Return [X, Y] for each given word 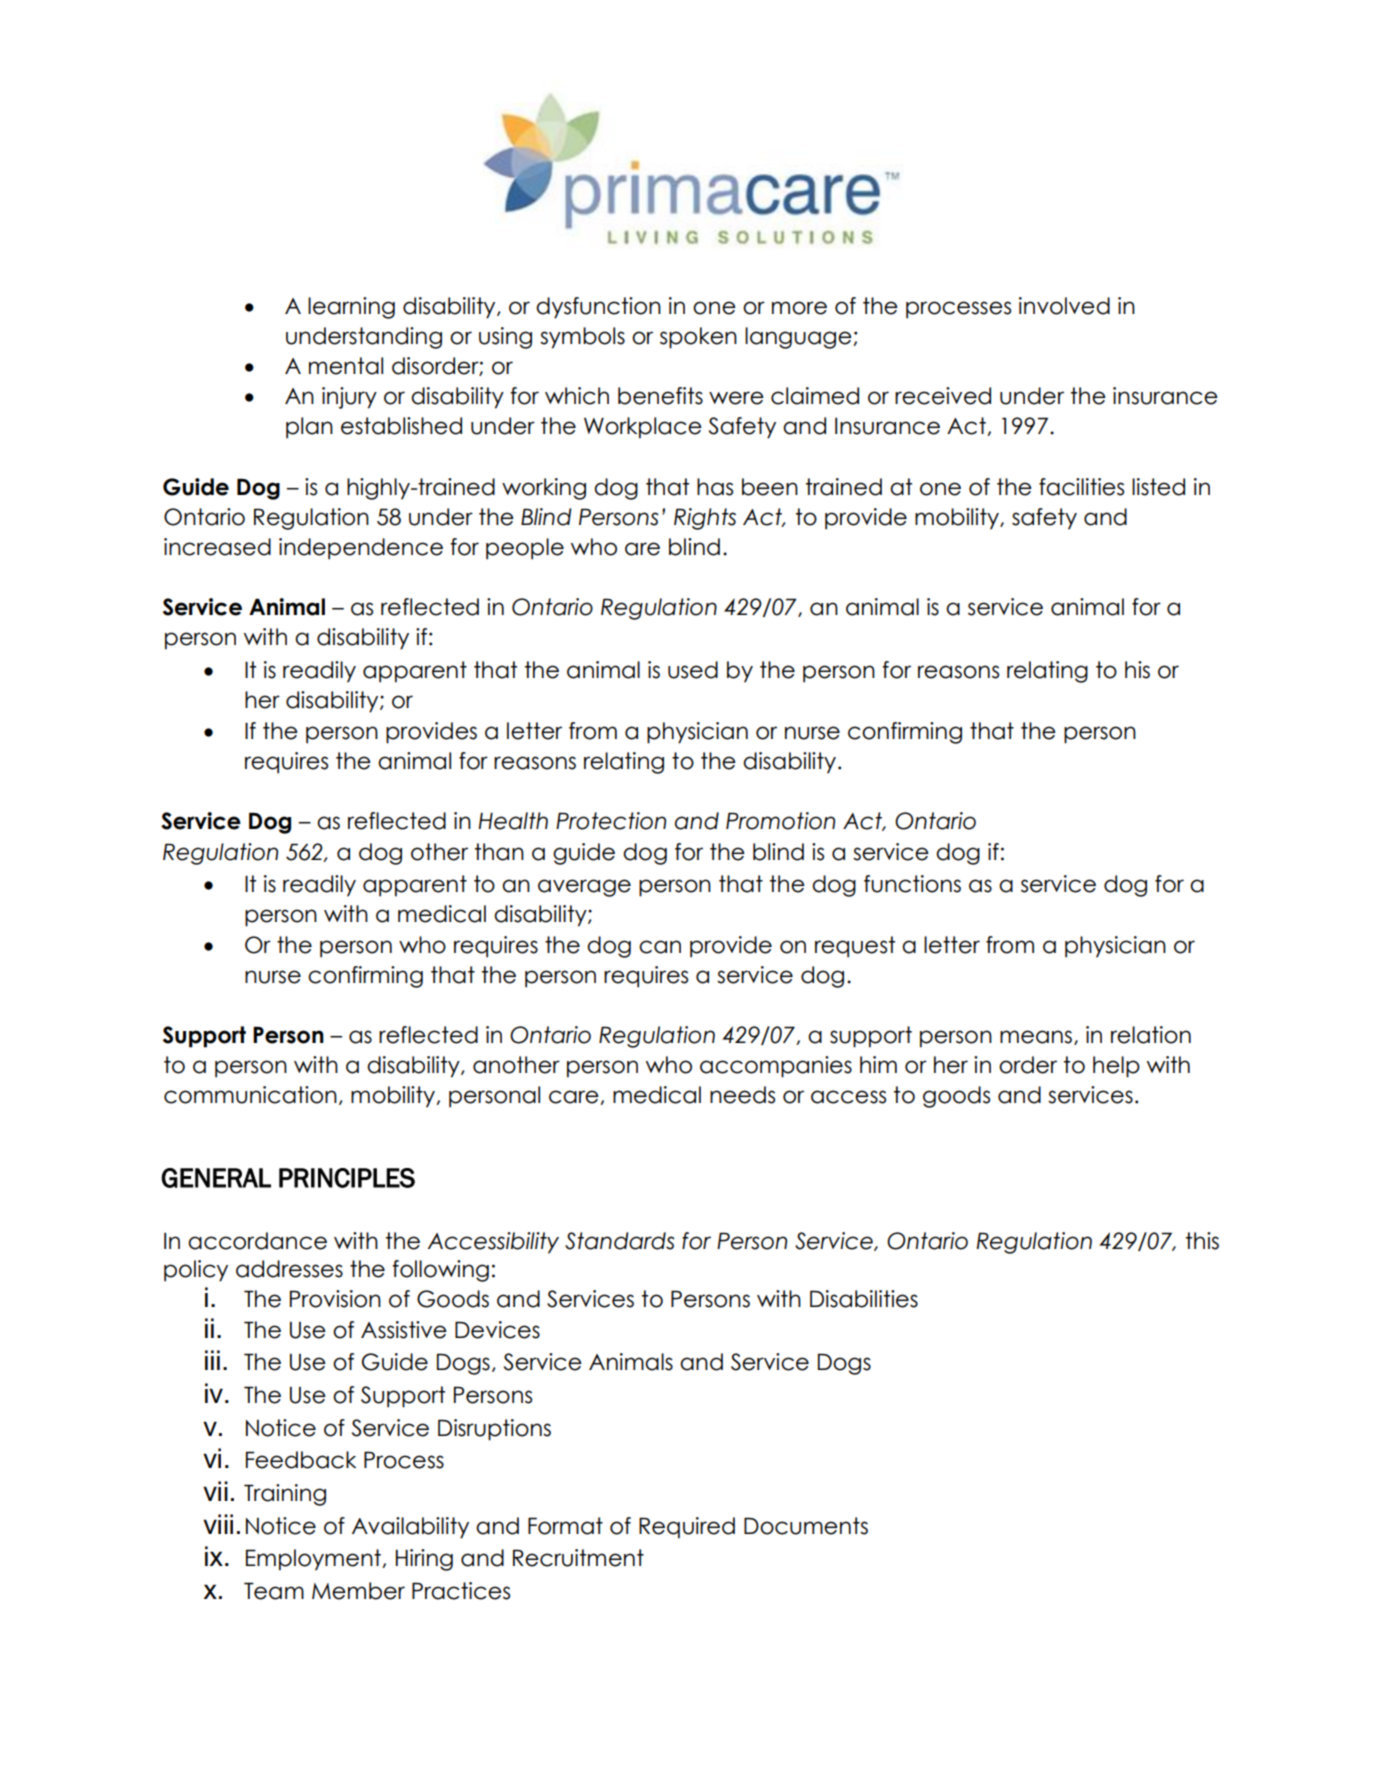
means [1036, 1037]
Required [687, 1528]
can [660, 947]
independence [361, 549]
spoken [698, 338]
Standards [620, 1241]
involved [1064, 306]
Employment [313, 1560]
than [499, 852]
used [693, 670]
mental [346, 366]
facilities [1081, 487]
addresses [289, 1269]
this [1202, 1241]
